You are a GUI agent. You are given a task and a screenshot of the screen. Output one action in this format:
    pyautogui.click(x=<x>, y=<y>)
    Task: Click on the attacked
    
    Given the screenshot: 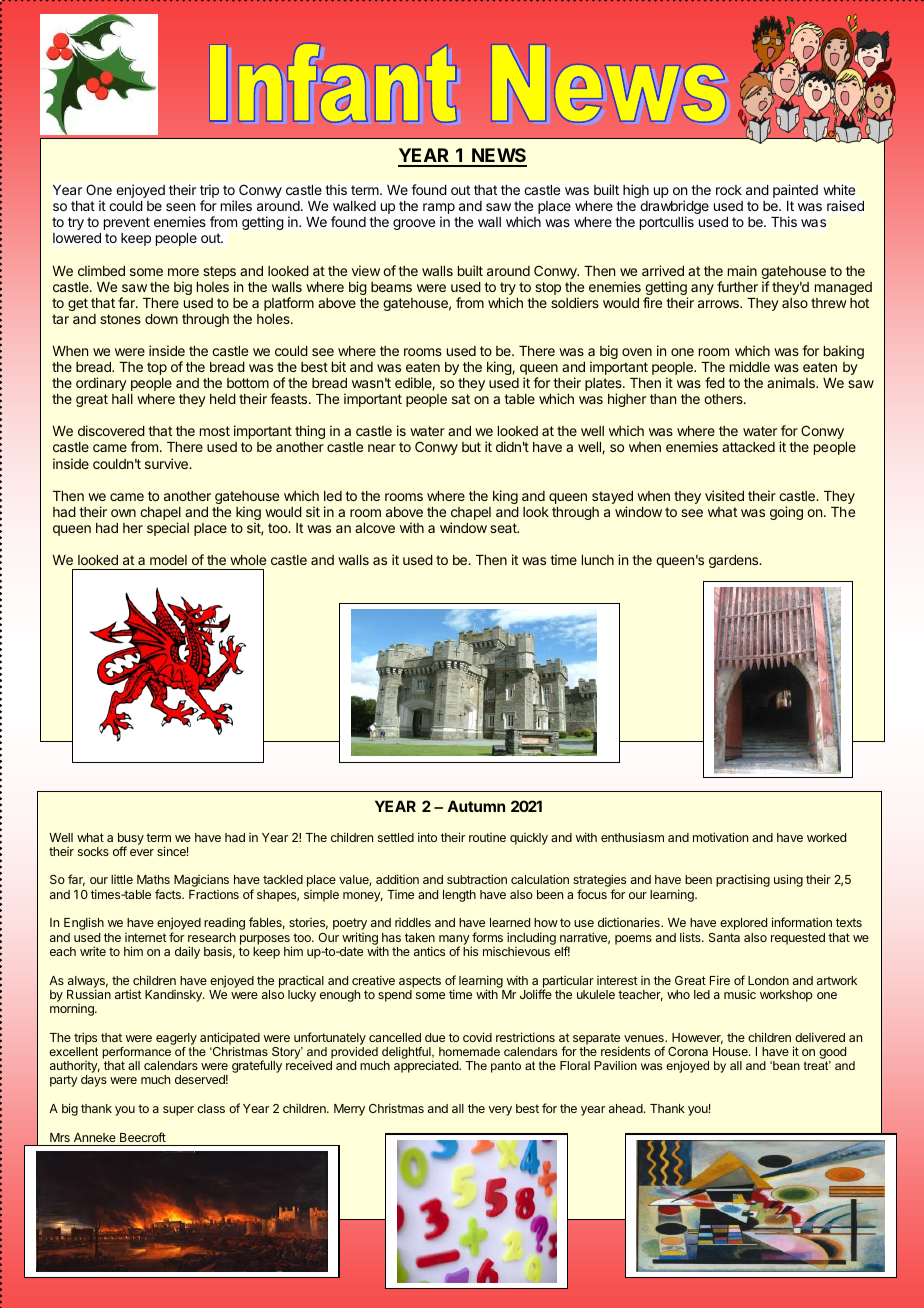 What is the action you would take?
    pyautogui.click(x=748, y=447)
